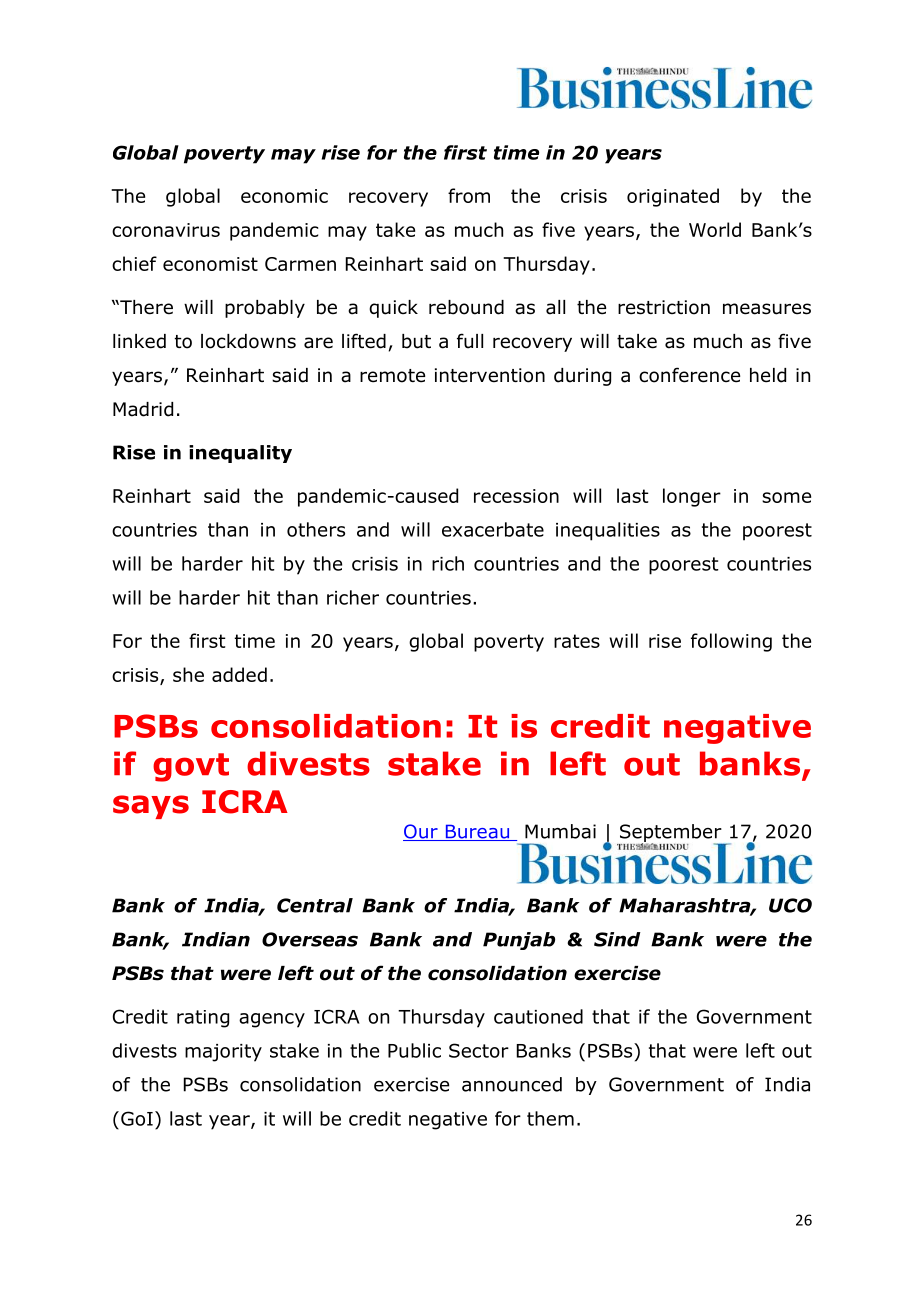  Describe the element at coordinates (188, 674) in the document. I see `she` at that location.
